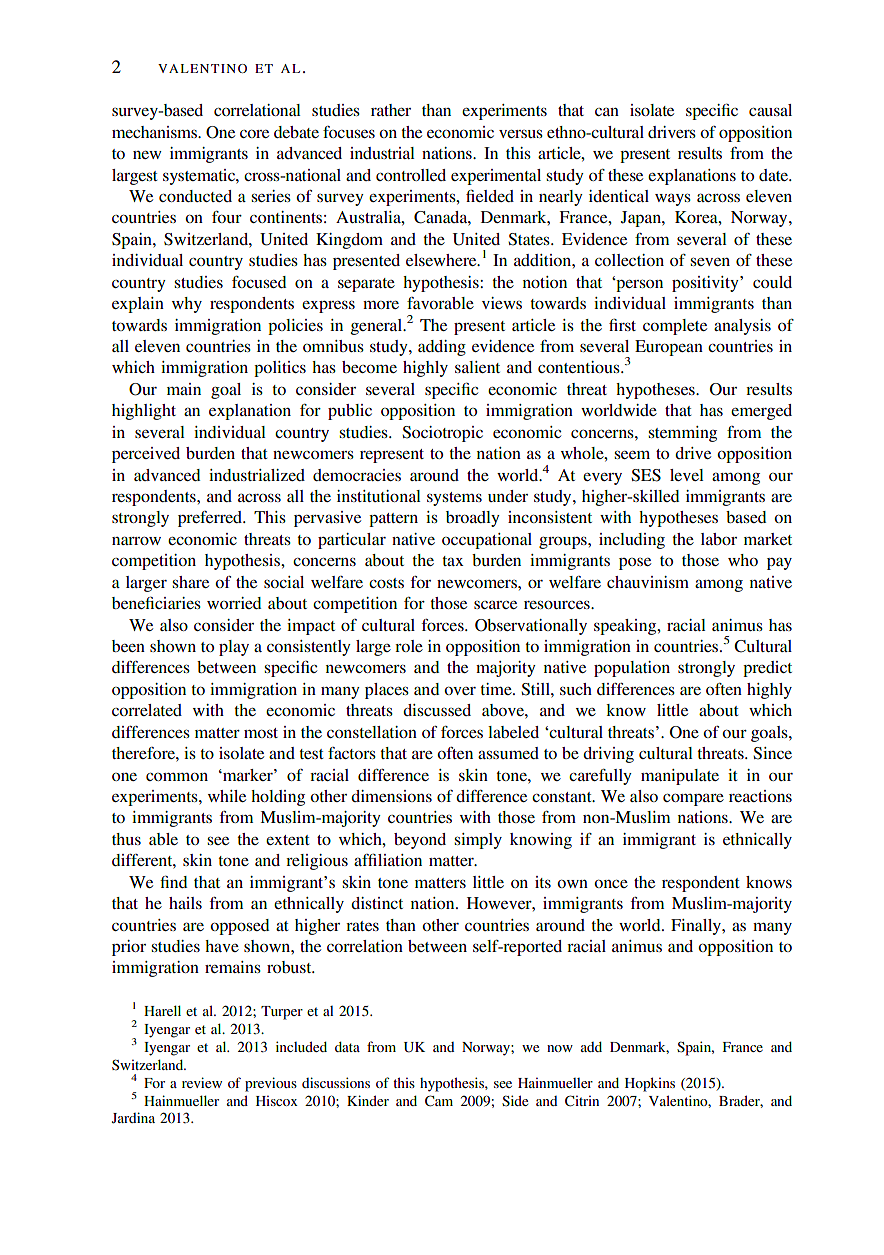 This screenshot has height=1255, width=884. What do you see at coordinates (495, 604) in the screenshot?
I see `scarce` at bounding box center [495, 604].
